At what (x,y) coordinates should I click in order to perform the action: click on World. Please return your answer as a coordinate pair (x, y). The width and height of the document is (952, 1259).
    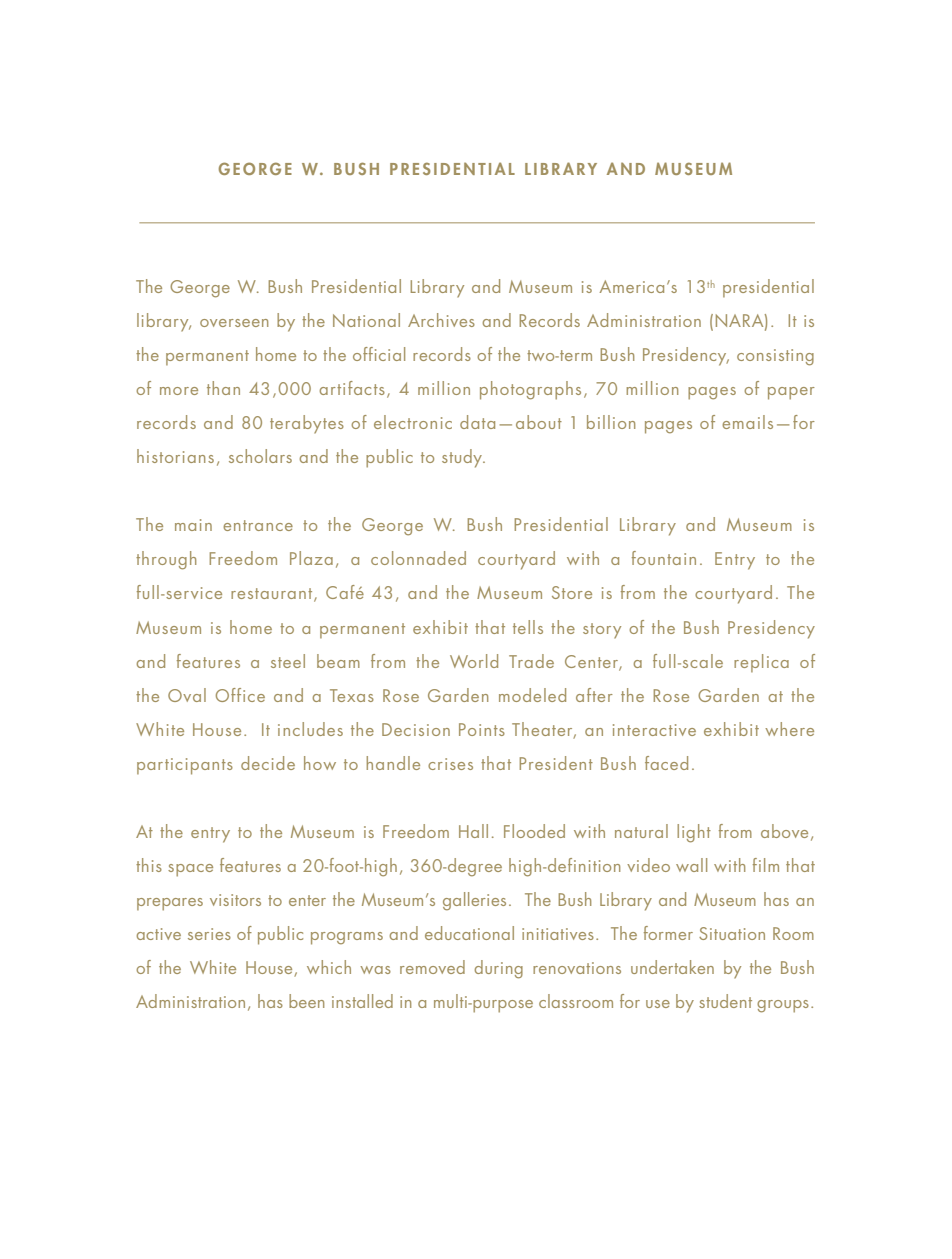
    Looking at the image, I should click on (474, 661).
